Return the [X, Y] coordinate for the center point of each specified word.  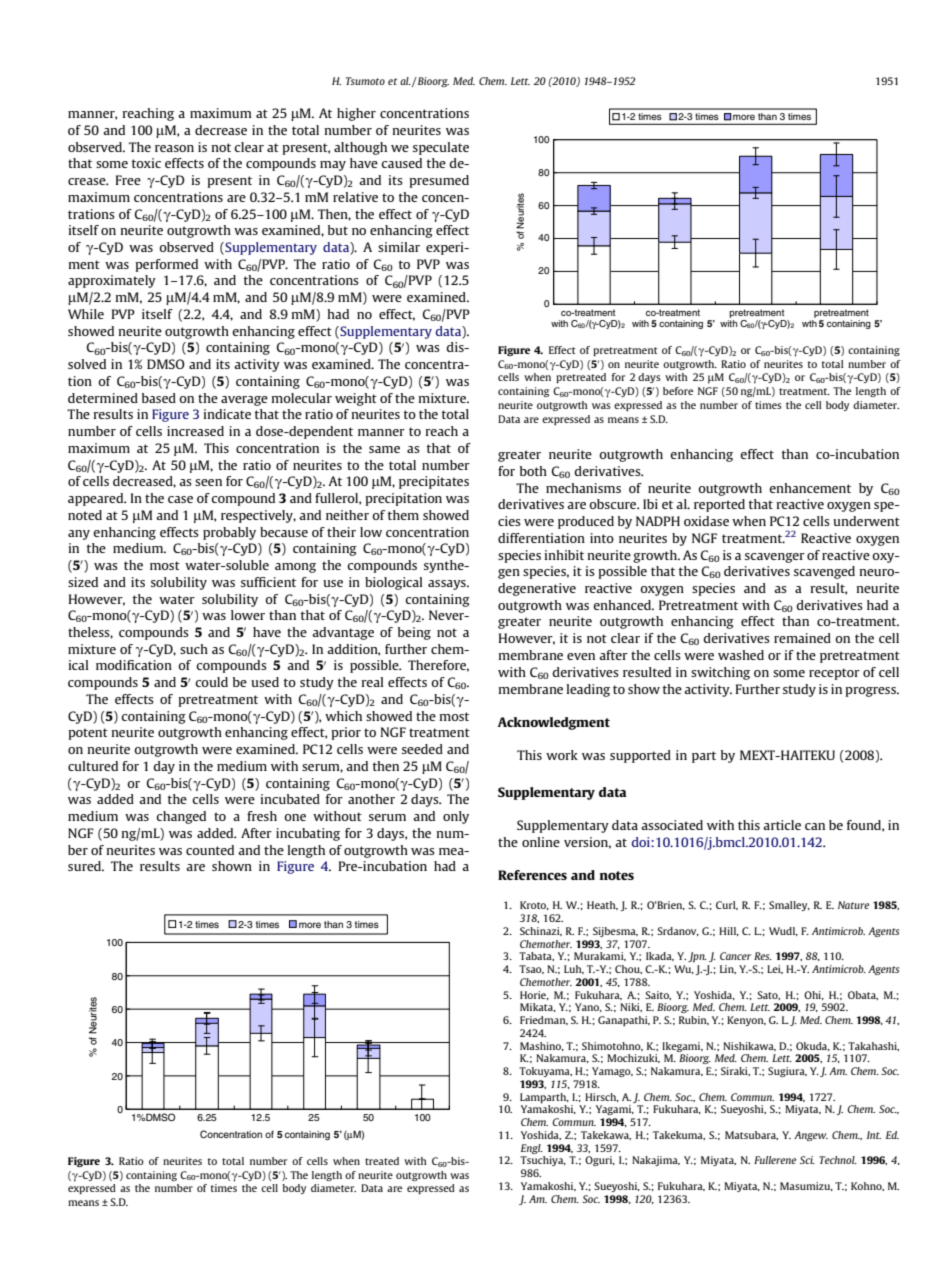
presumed [439, 181]
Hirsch [602, 1097]
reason [174, 148]
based [159, 398]
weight [356, 399]
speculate [441, 148]
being [414, 633]
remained [802, 638]
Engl [532, 1149]
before [678, 391]
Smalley [789, 906]
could [211, 682]
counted [210, 850]
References [532, 875]
